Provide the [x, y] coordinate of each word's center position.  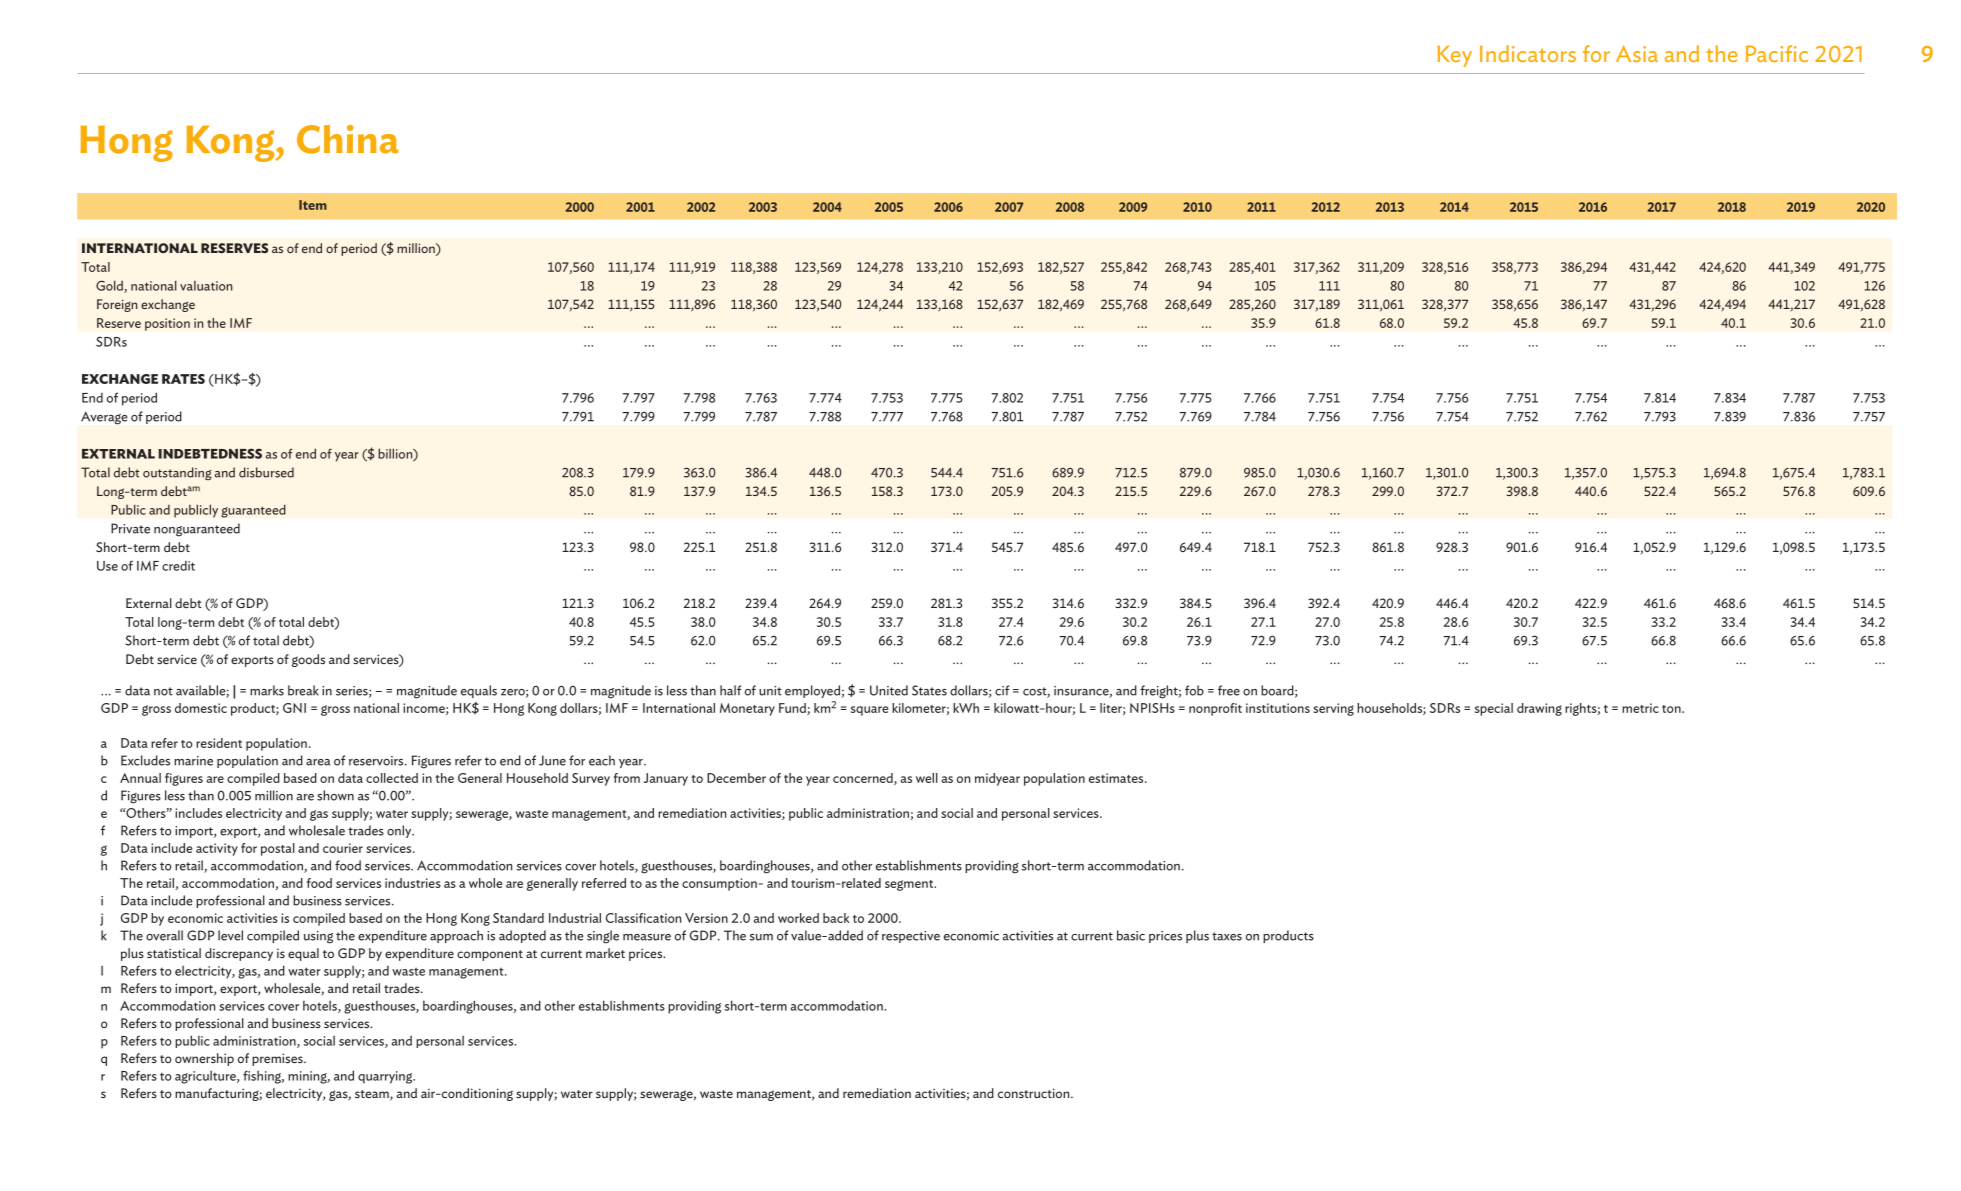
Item [313, 205]
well [927, 778]
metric [1640, 708]
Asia [1637, 53]
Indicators [1528, 53]
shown [335, 795]
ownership [204, 1059]
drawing [1539, 709]
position [167, 324]
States [929, 690]
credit [178, 566]
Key [1455, 56]
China [347, 139]
